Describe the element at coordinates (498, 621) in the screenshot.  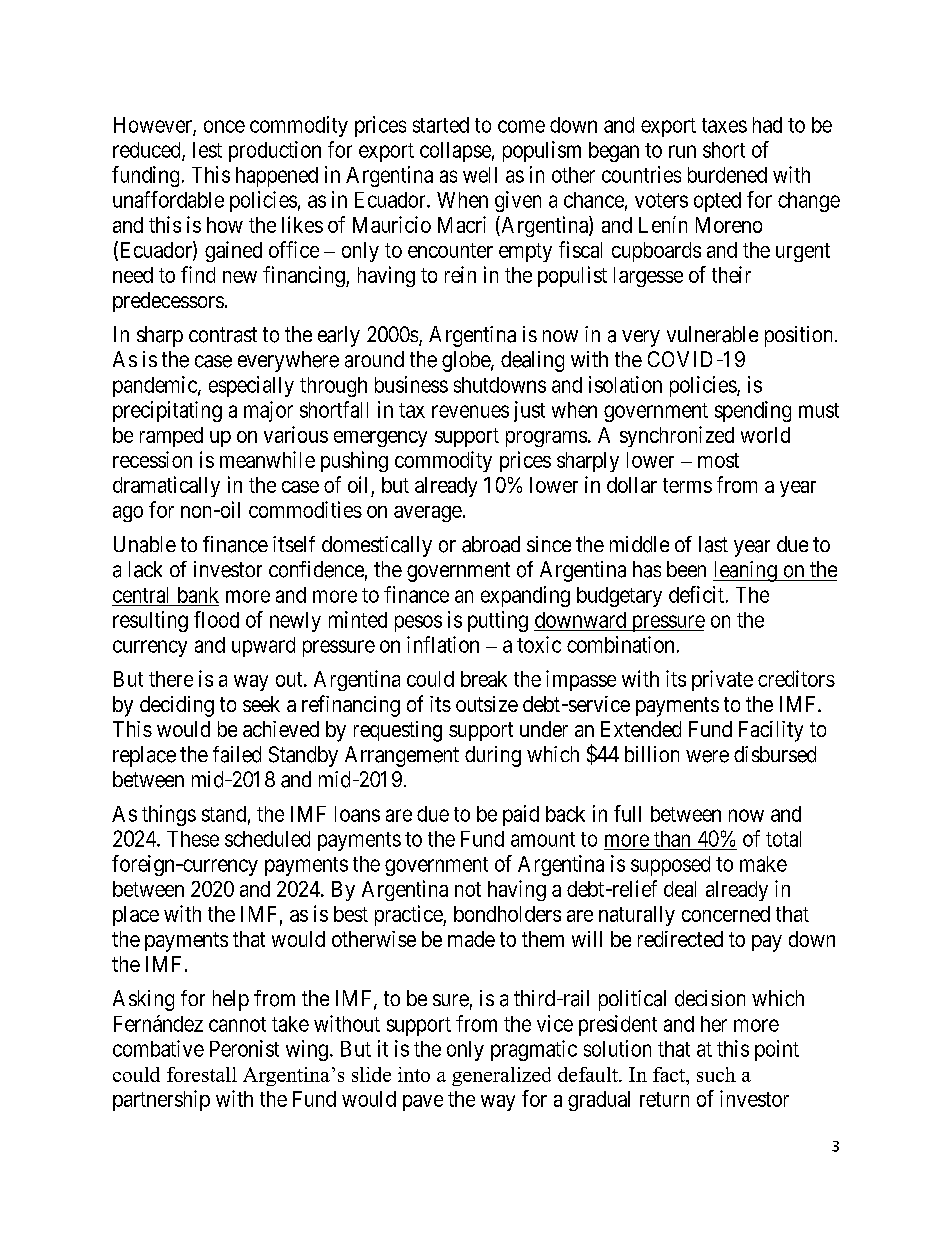
I see `putting` at that location.
